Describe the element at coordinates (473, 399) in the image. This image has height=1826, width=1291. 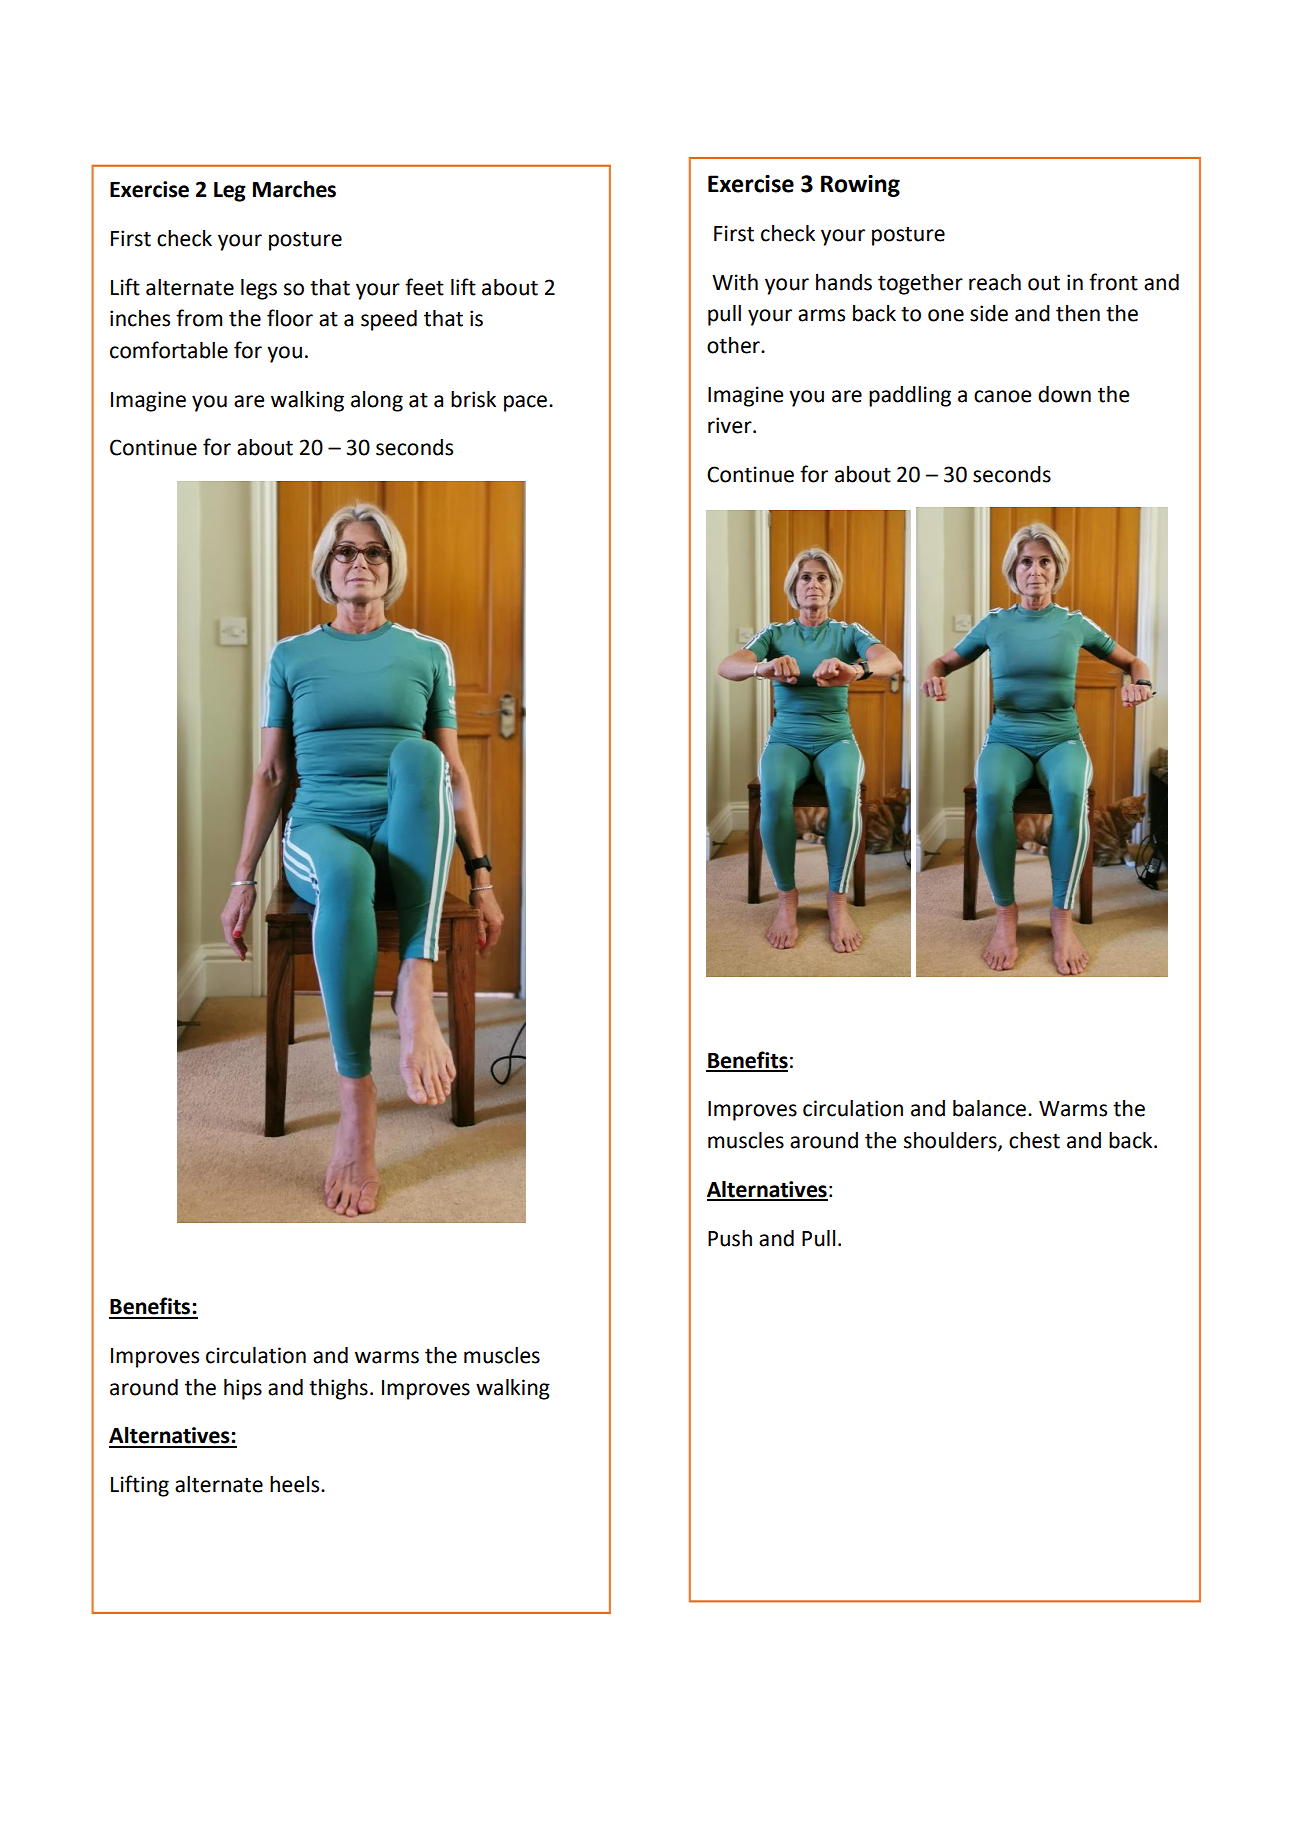
I see `brisk` at that location.
